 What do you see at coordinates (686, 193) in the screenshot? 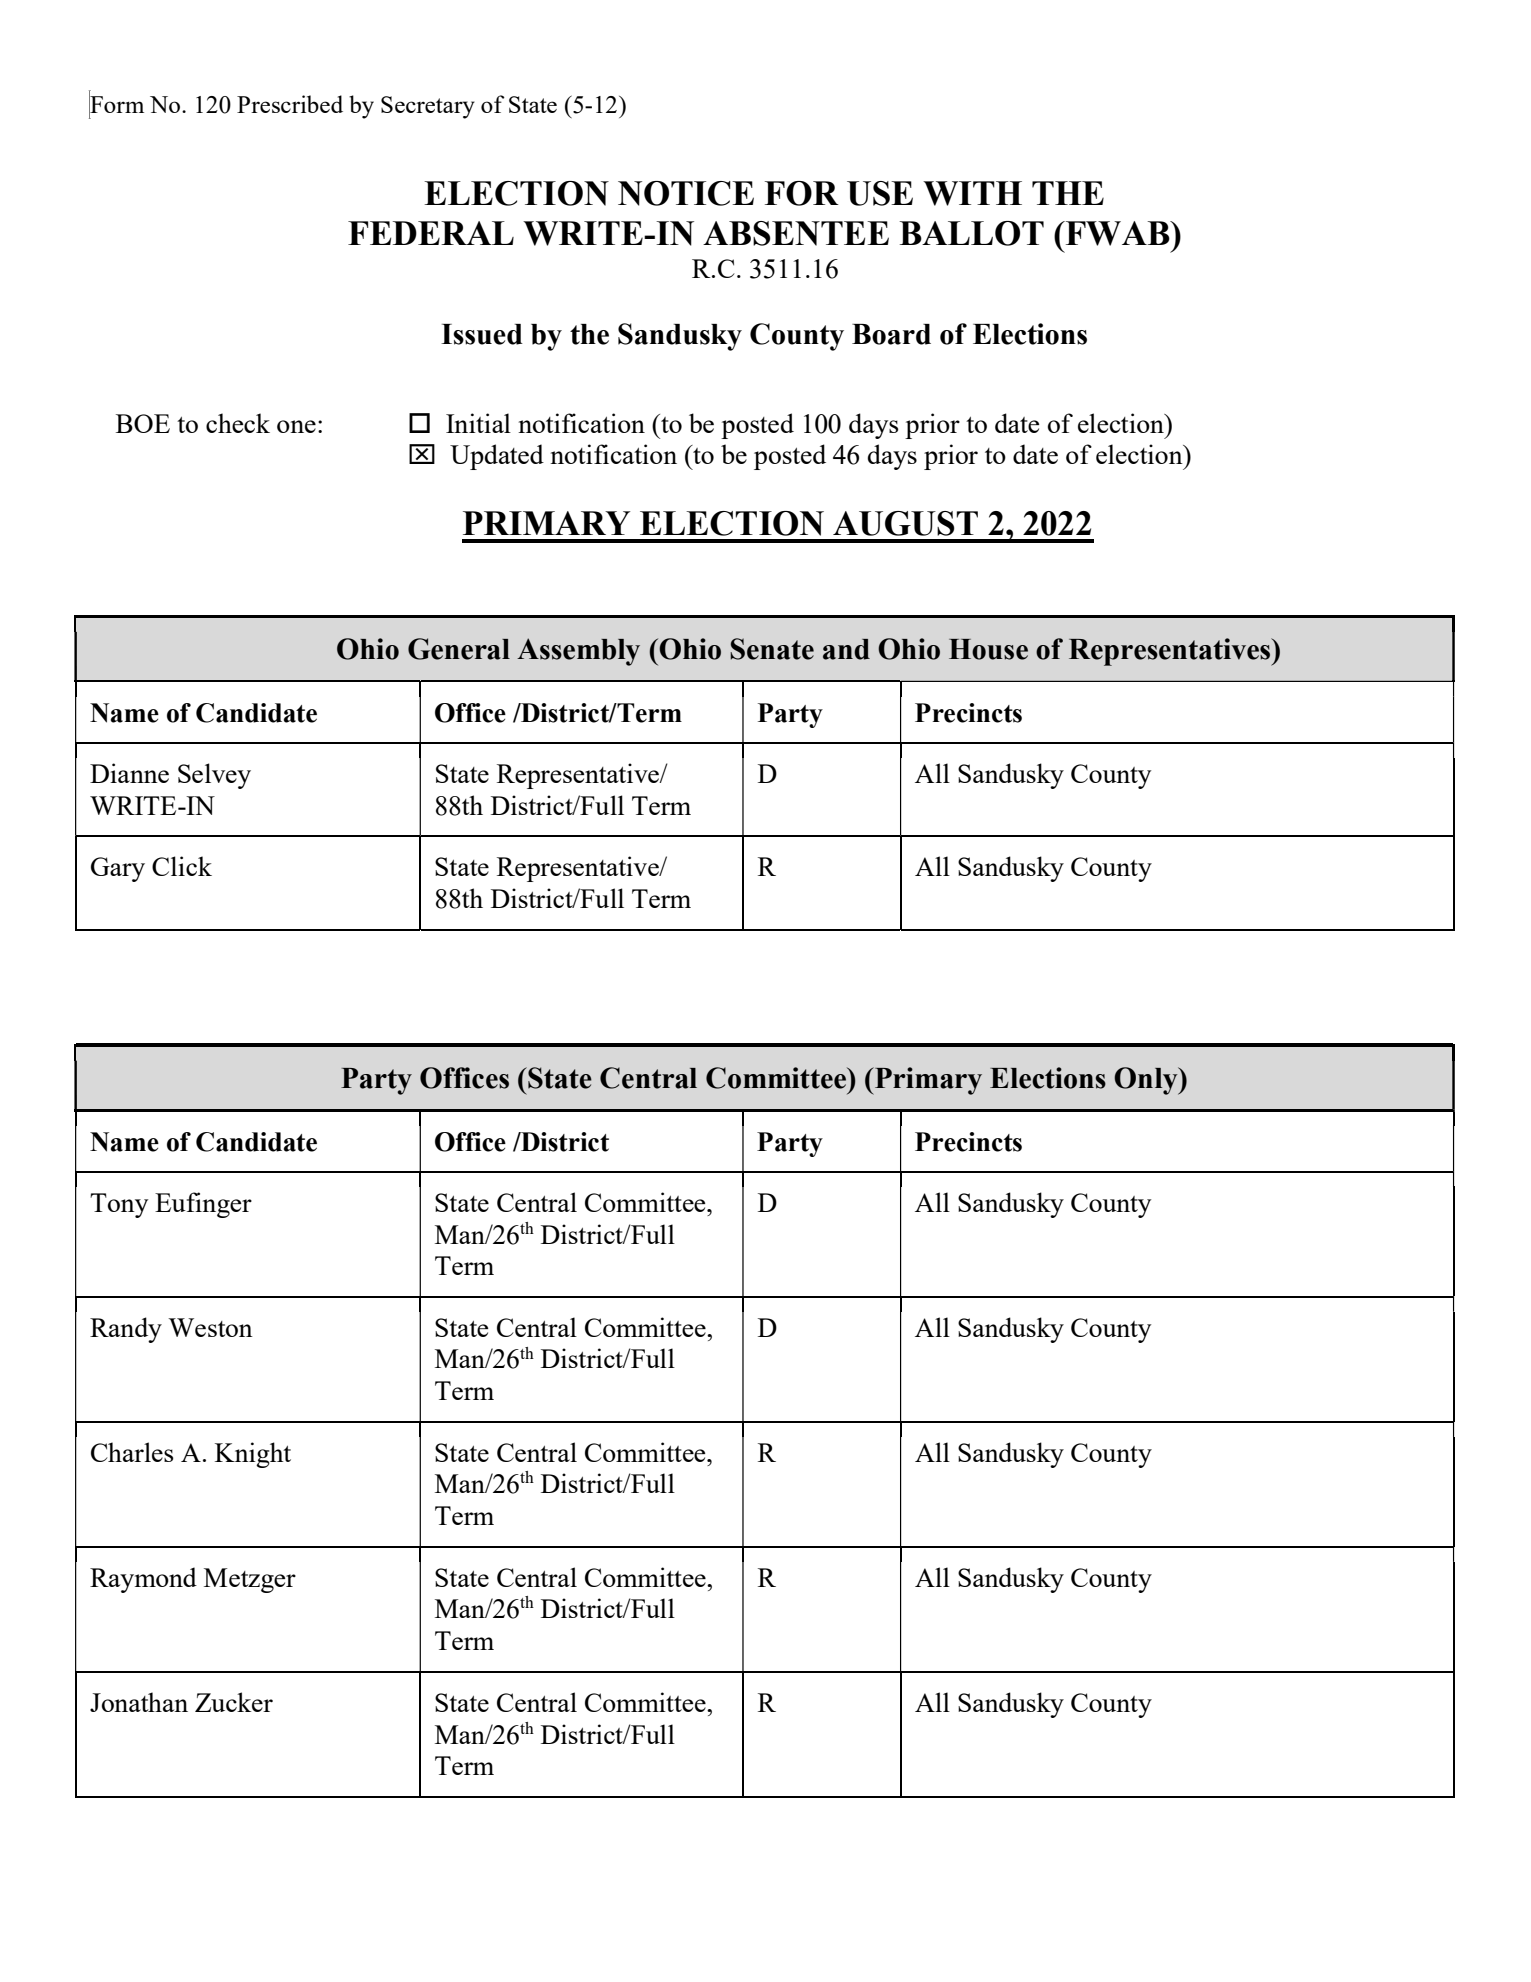
I see `NOTICE` at bounding box center [686, 193].
